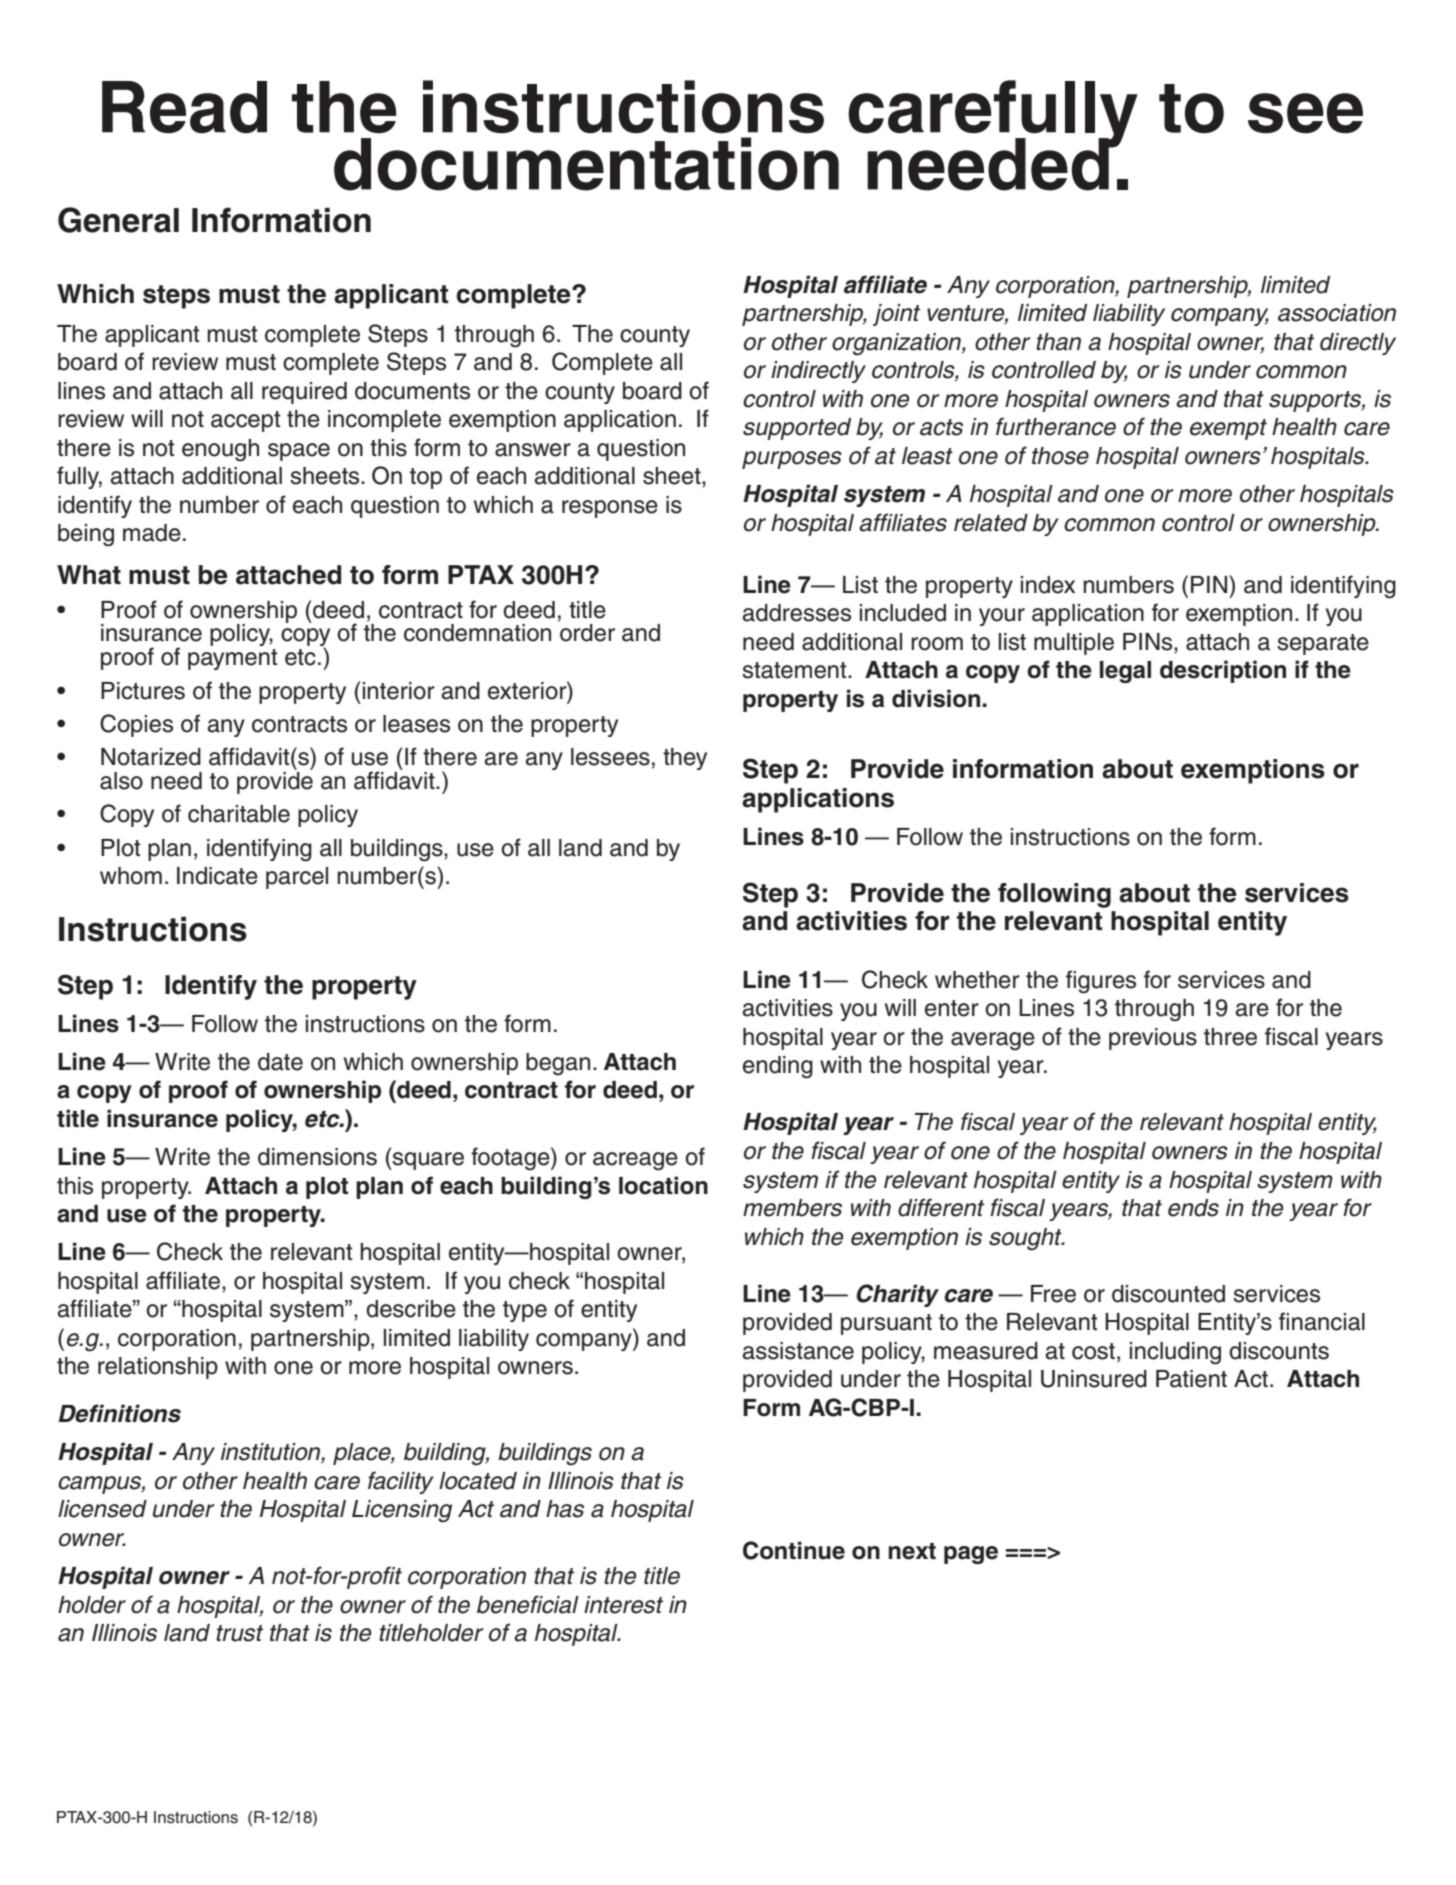  Describe the element at coordinates (586, 164) in the page. I see `documentation` at that location.
